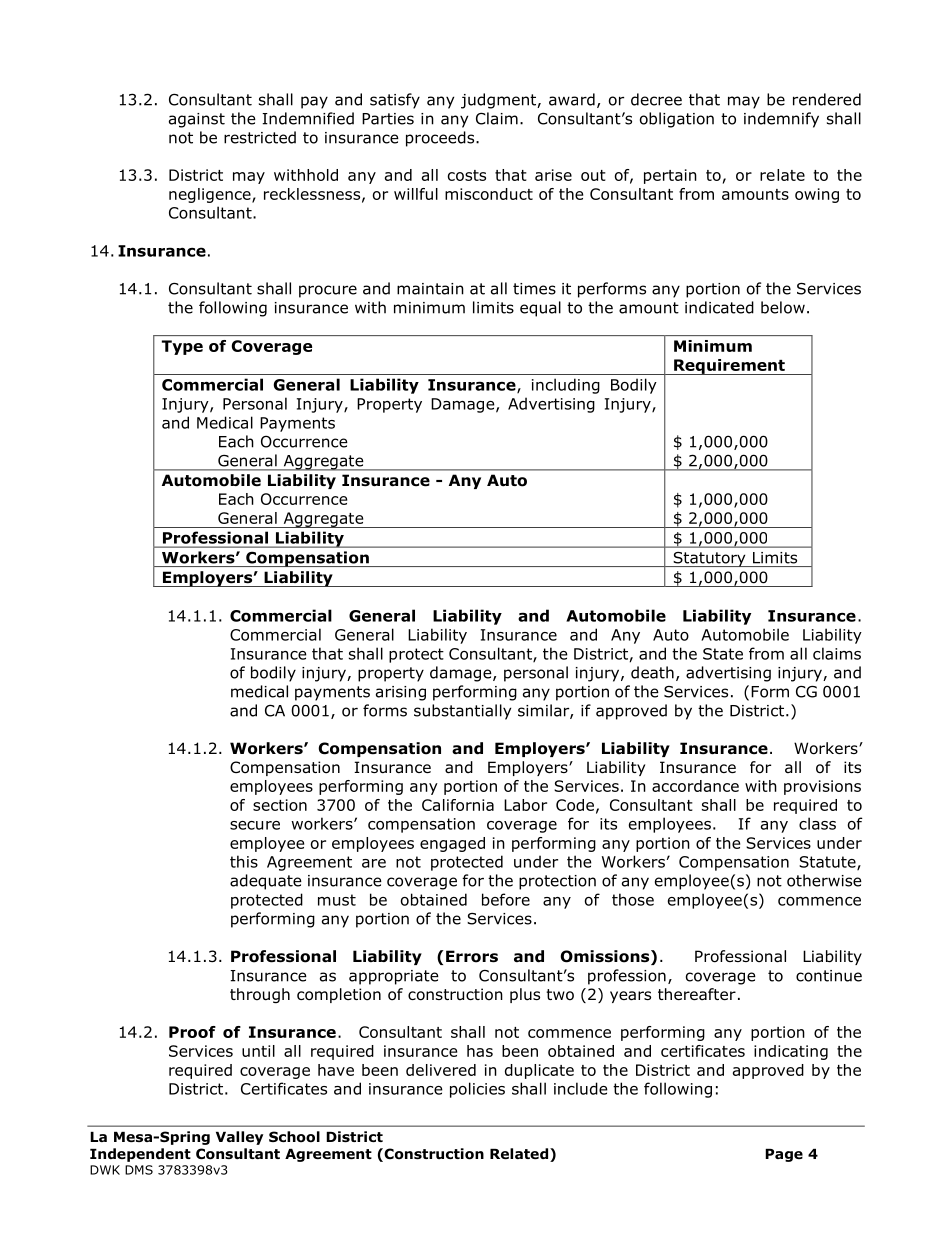 This screenshot has width=952, height=1233. Describe the element at coordinates (477, 1090) in the screenshot. I see `policies` at that location.
